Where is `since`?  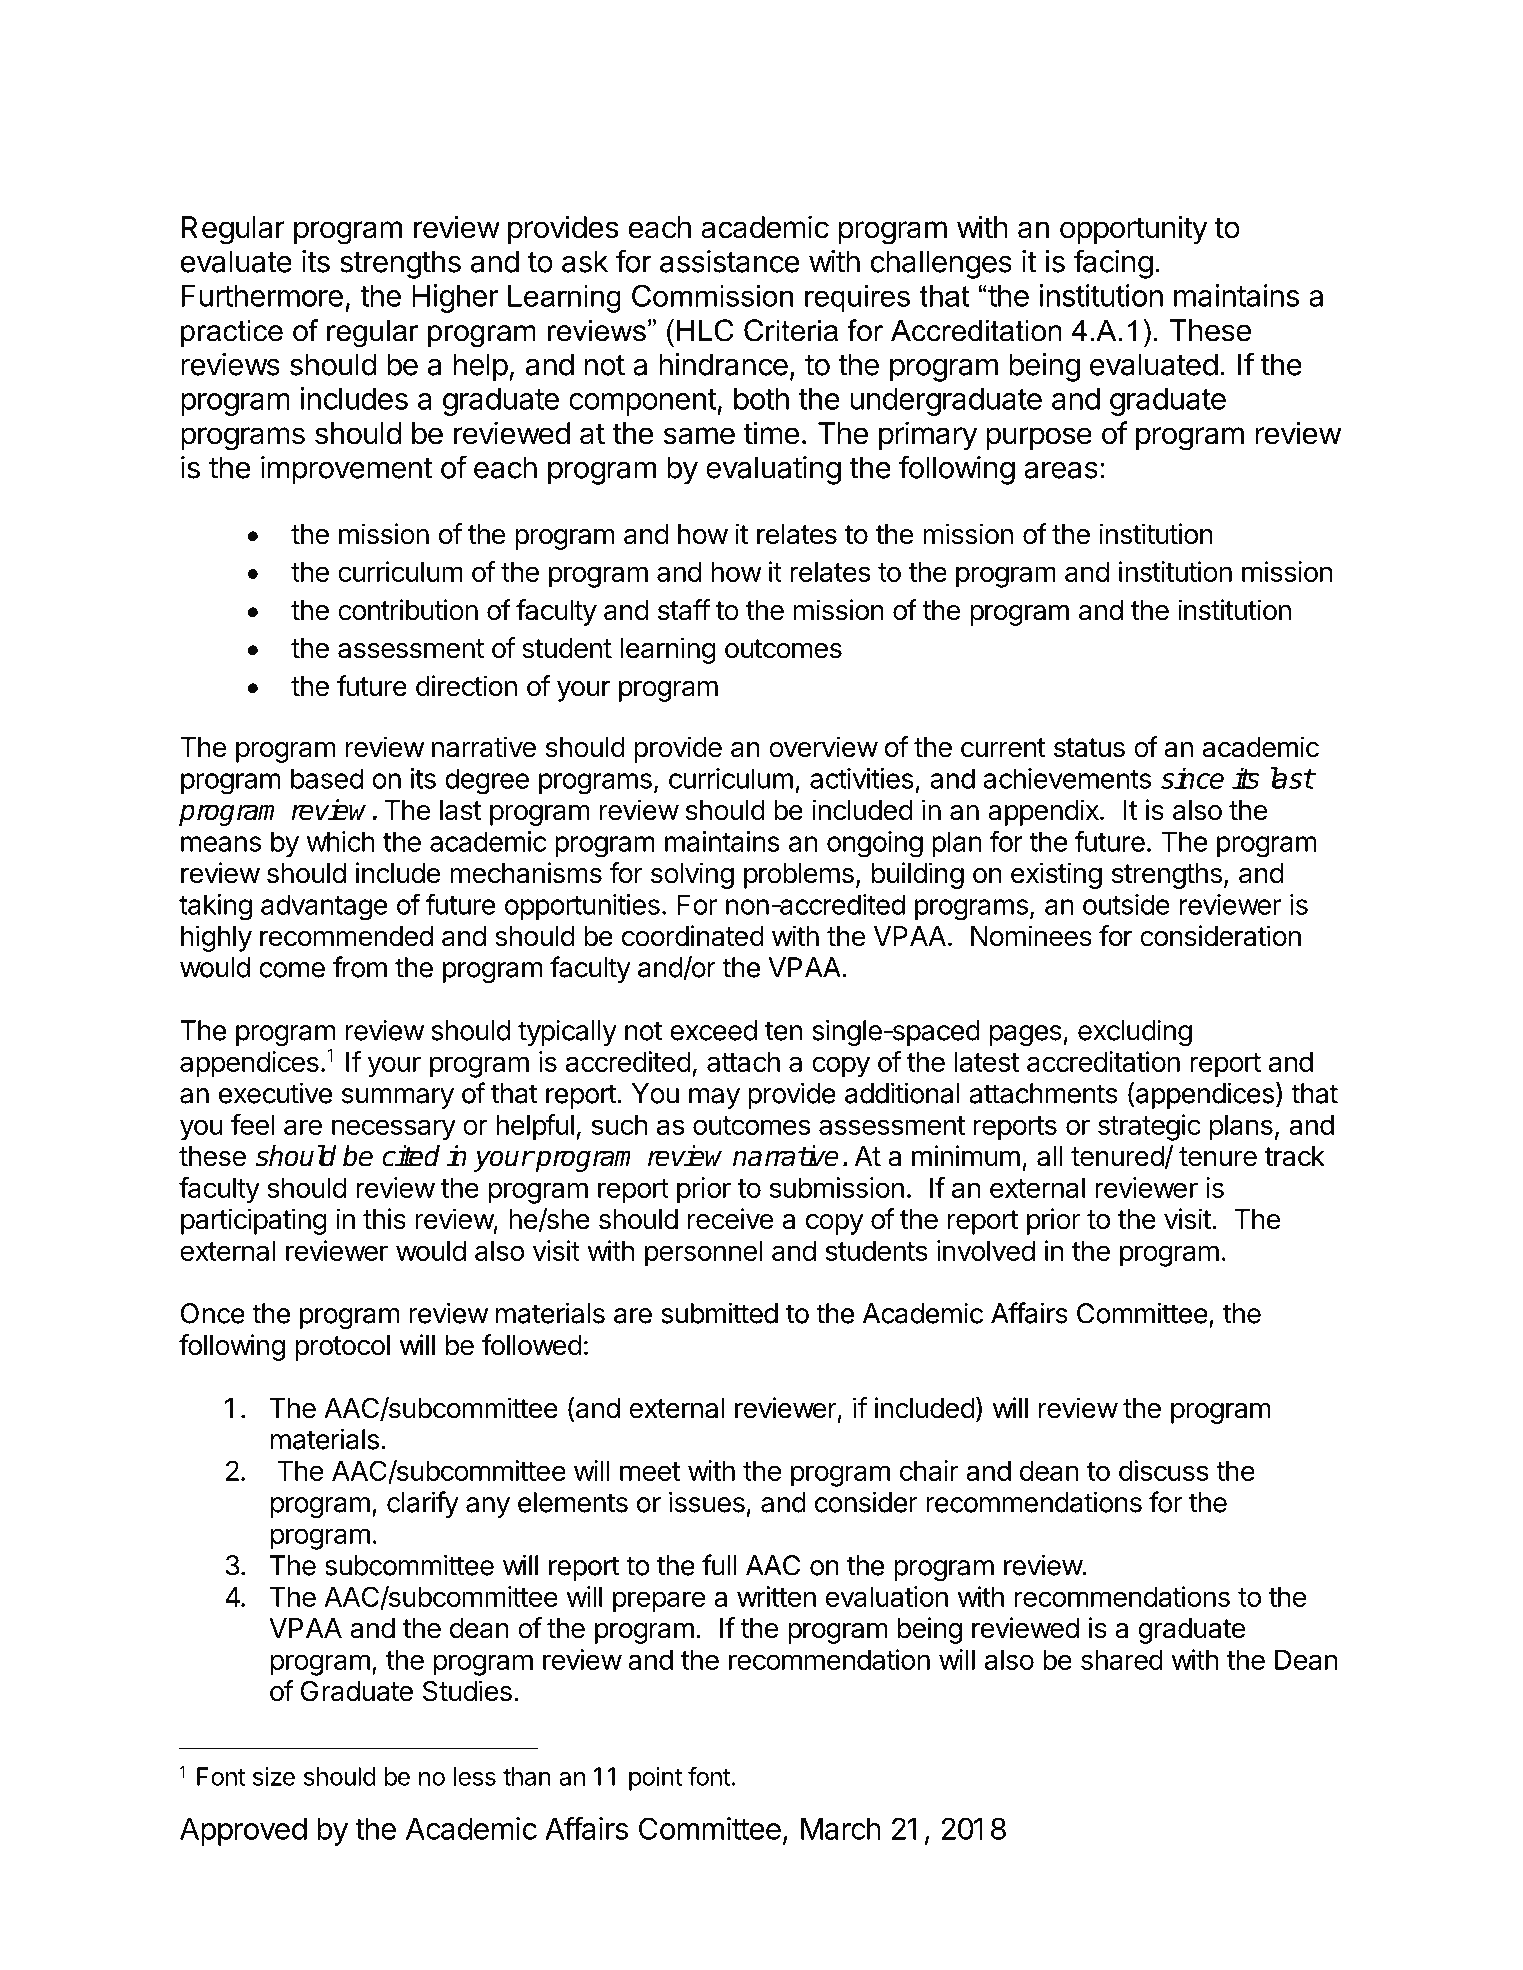
since is located at coordinates (1192, 778).
